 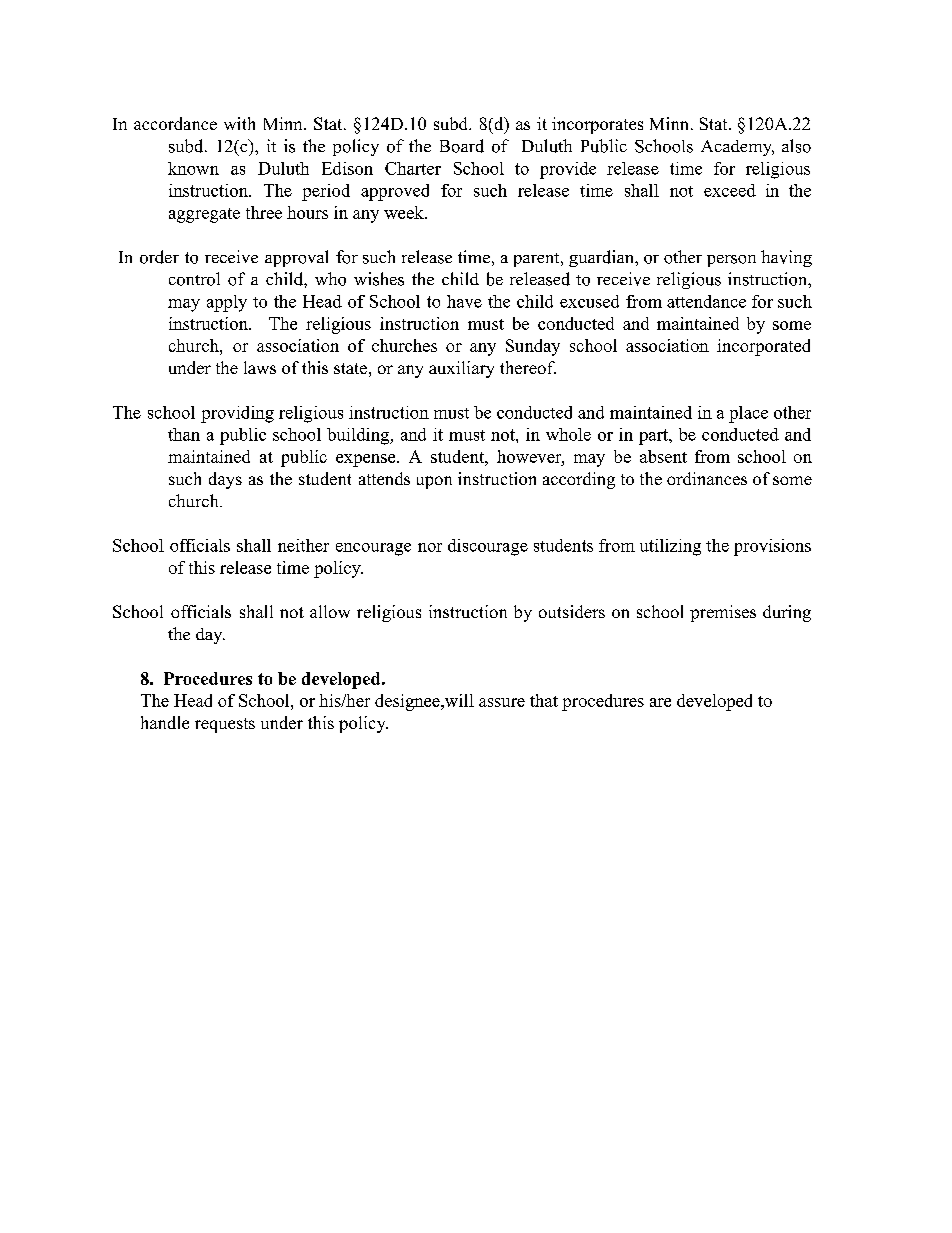 I want to click on Academy, so click(x=737, y=148).
